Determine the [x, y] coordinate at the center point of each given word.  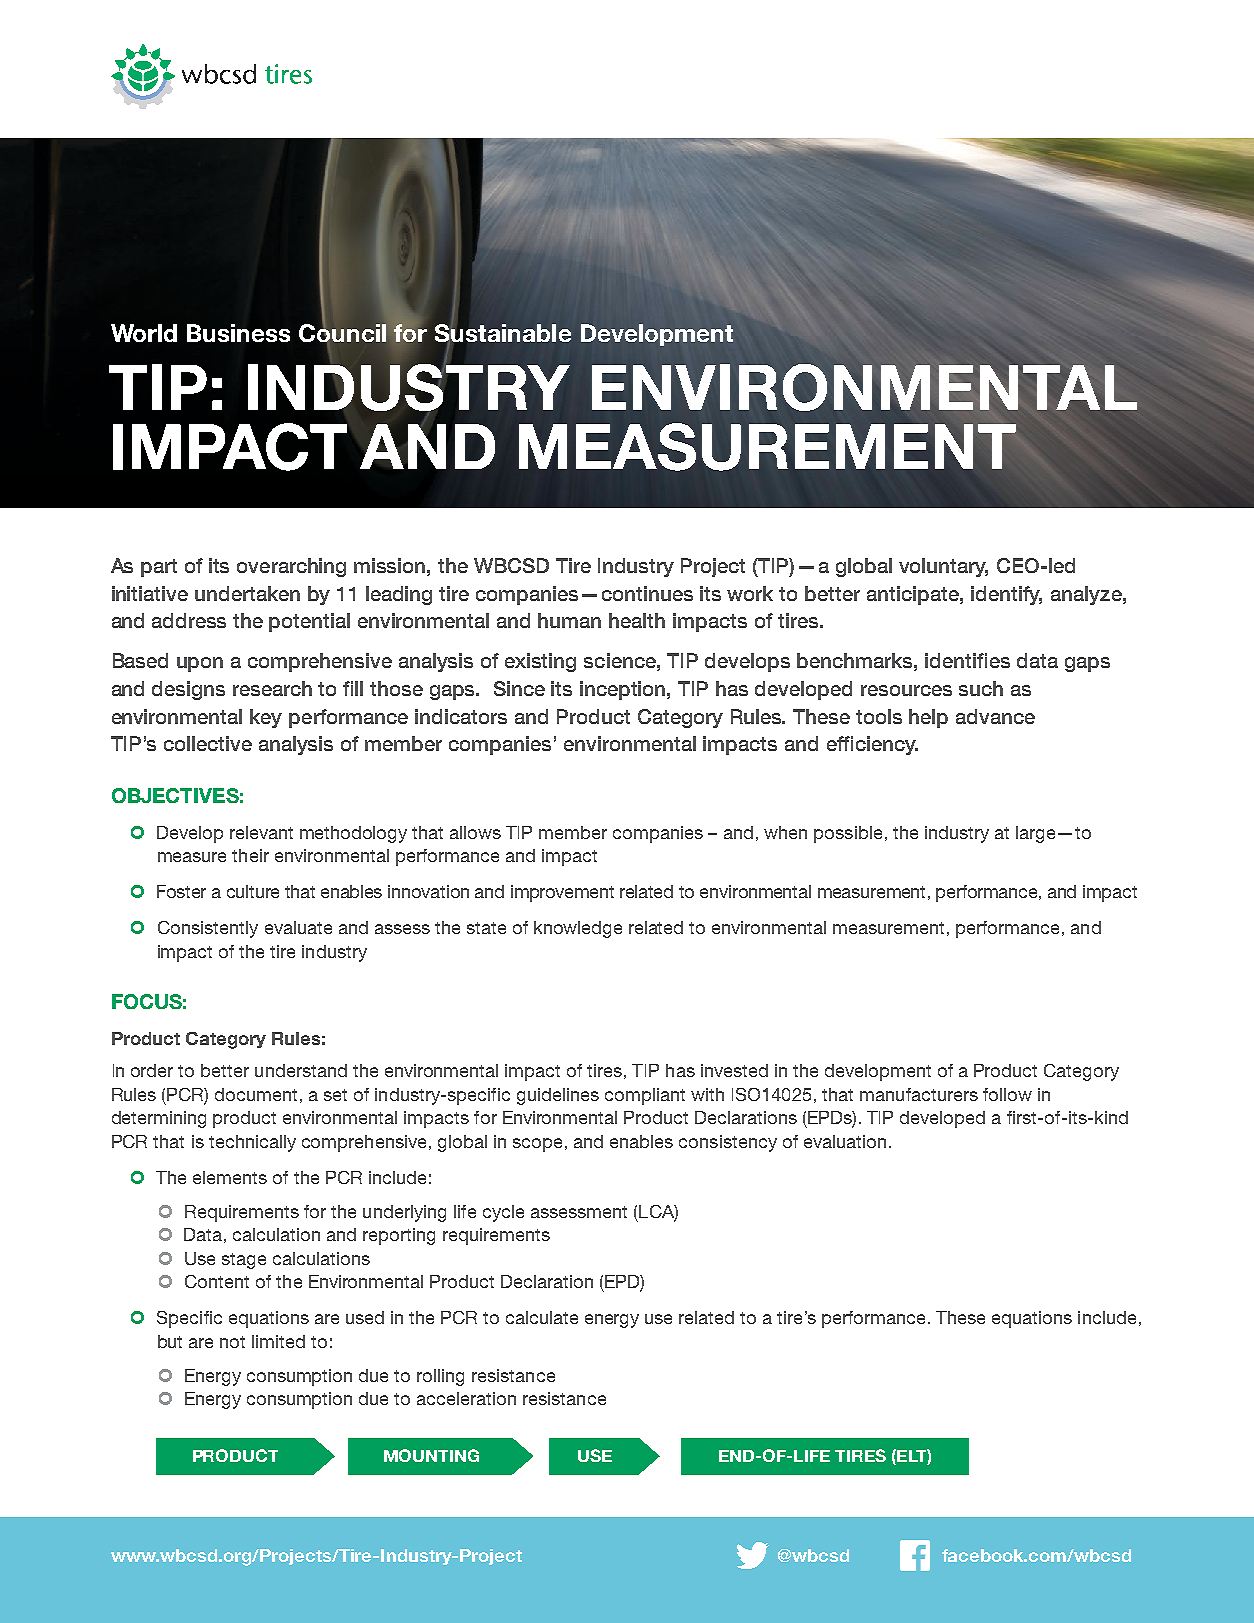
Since [519, 688]
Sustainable [503, 333]
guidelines [558, 1096]
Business [238, 333]
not [232, 1342]
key [266, 718]
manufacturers [919, 1094]
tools [879, 716]
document [256, 1094]
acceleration [466, 1398]
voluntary [943, 567]
